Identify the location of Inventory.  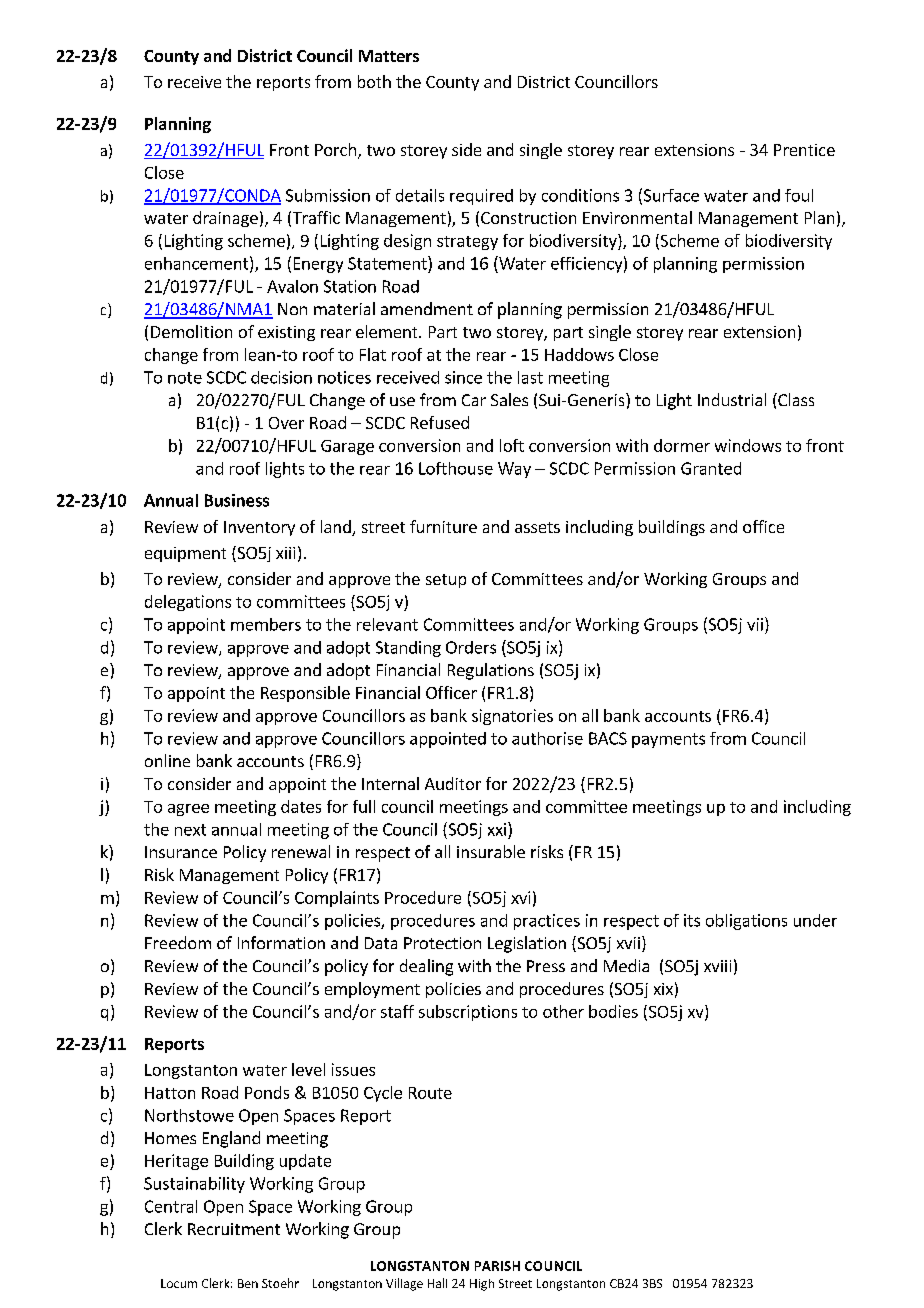
(259, 528).
